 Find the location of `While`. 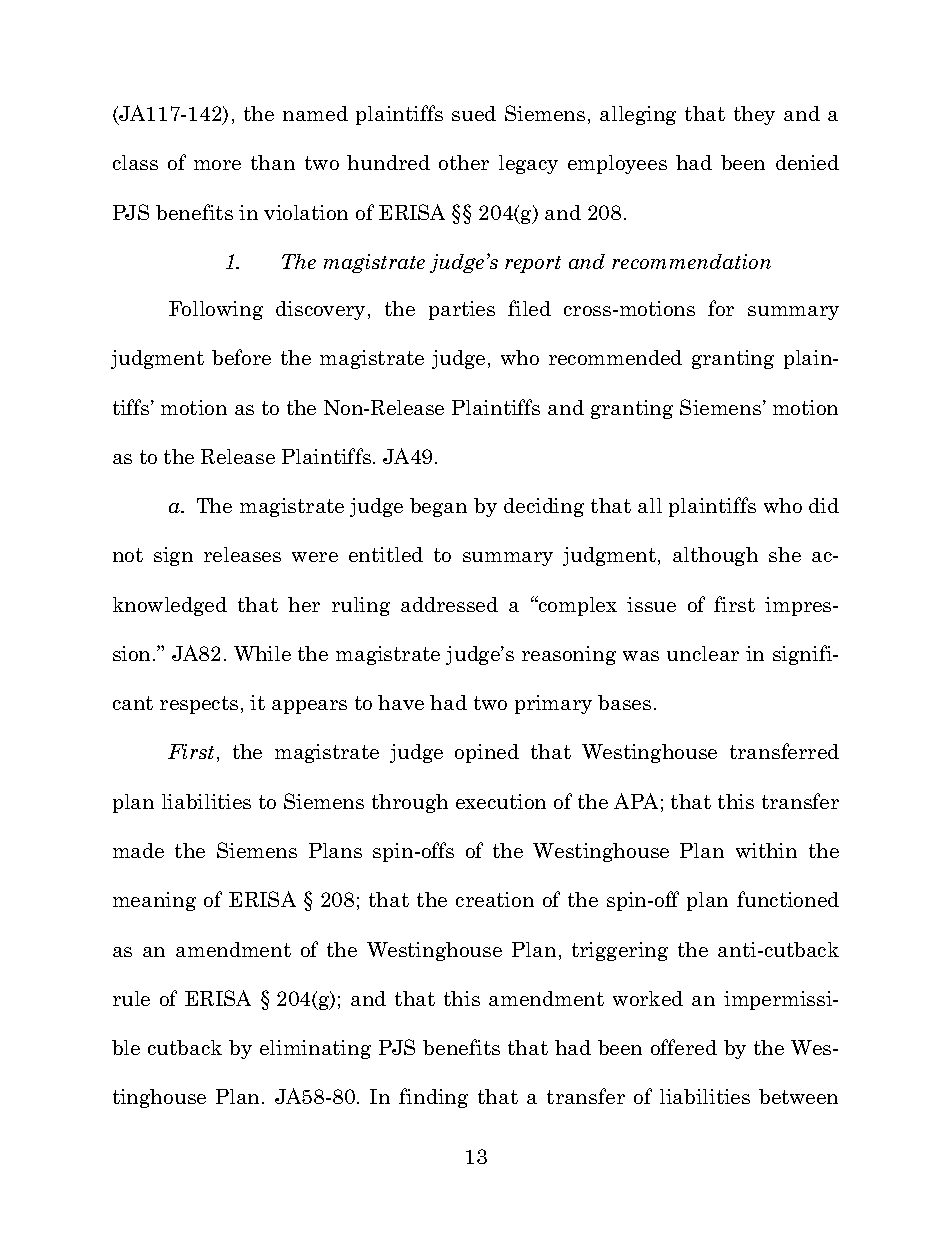

While is located at coordinates (262, 653).
